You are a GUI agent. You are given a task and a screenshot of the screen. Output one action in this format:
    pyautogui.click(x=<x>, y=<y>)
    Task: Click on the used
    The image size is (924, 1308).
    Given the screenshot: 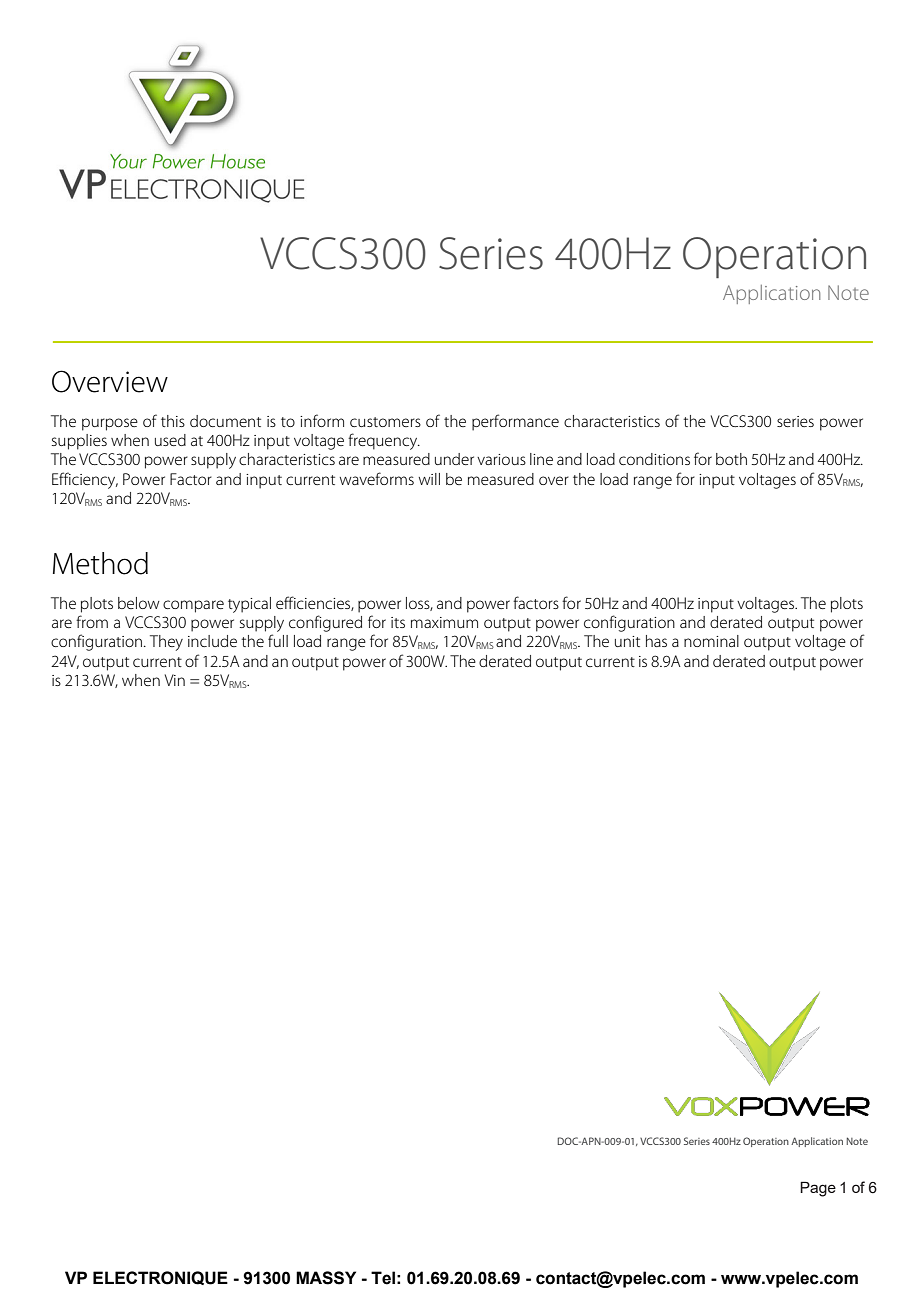 What is the action you would take?
    pyautogui.click(x=170, y=440)
